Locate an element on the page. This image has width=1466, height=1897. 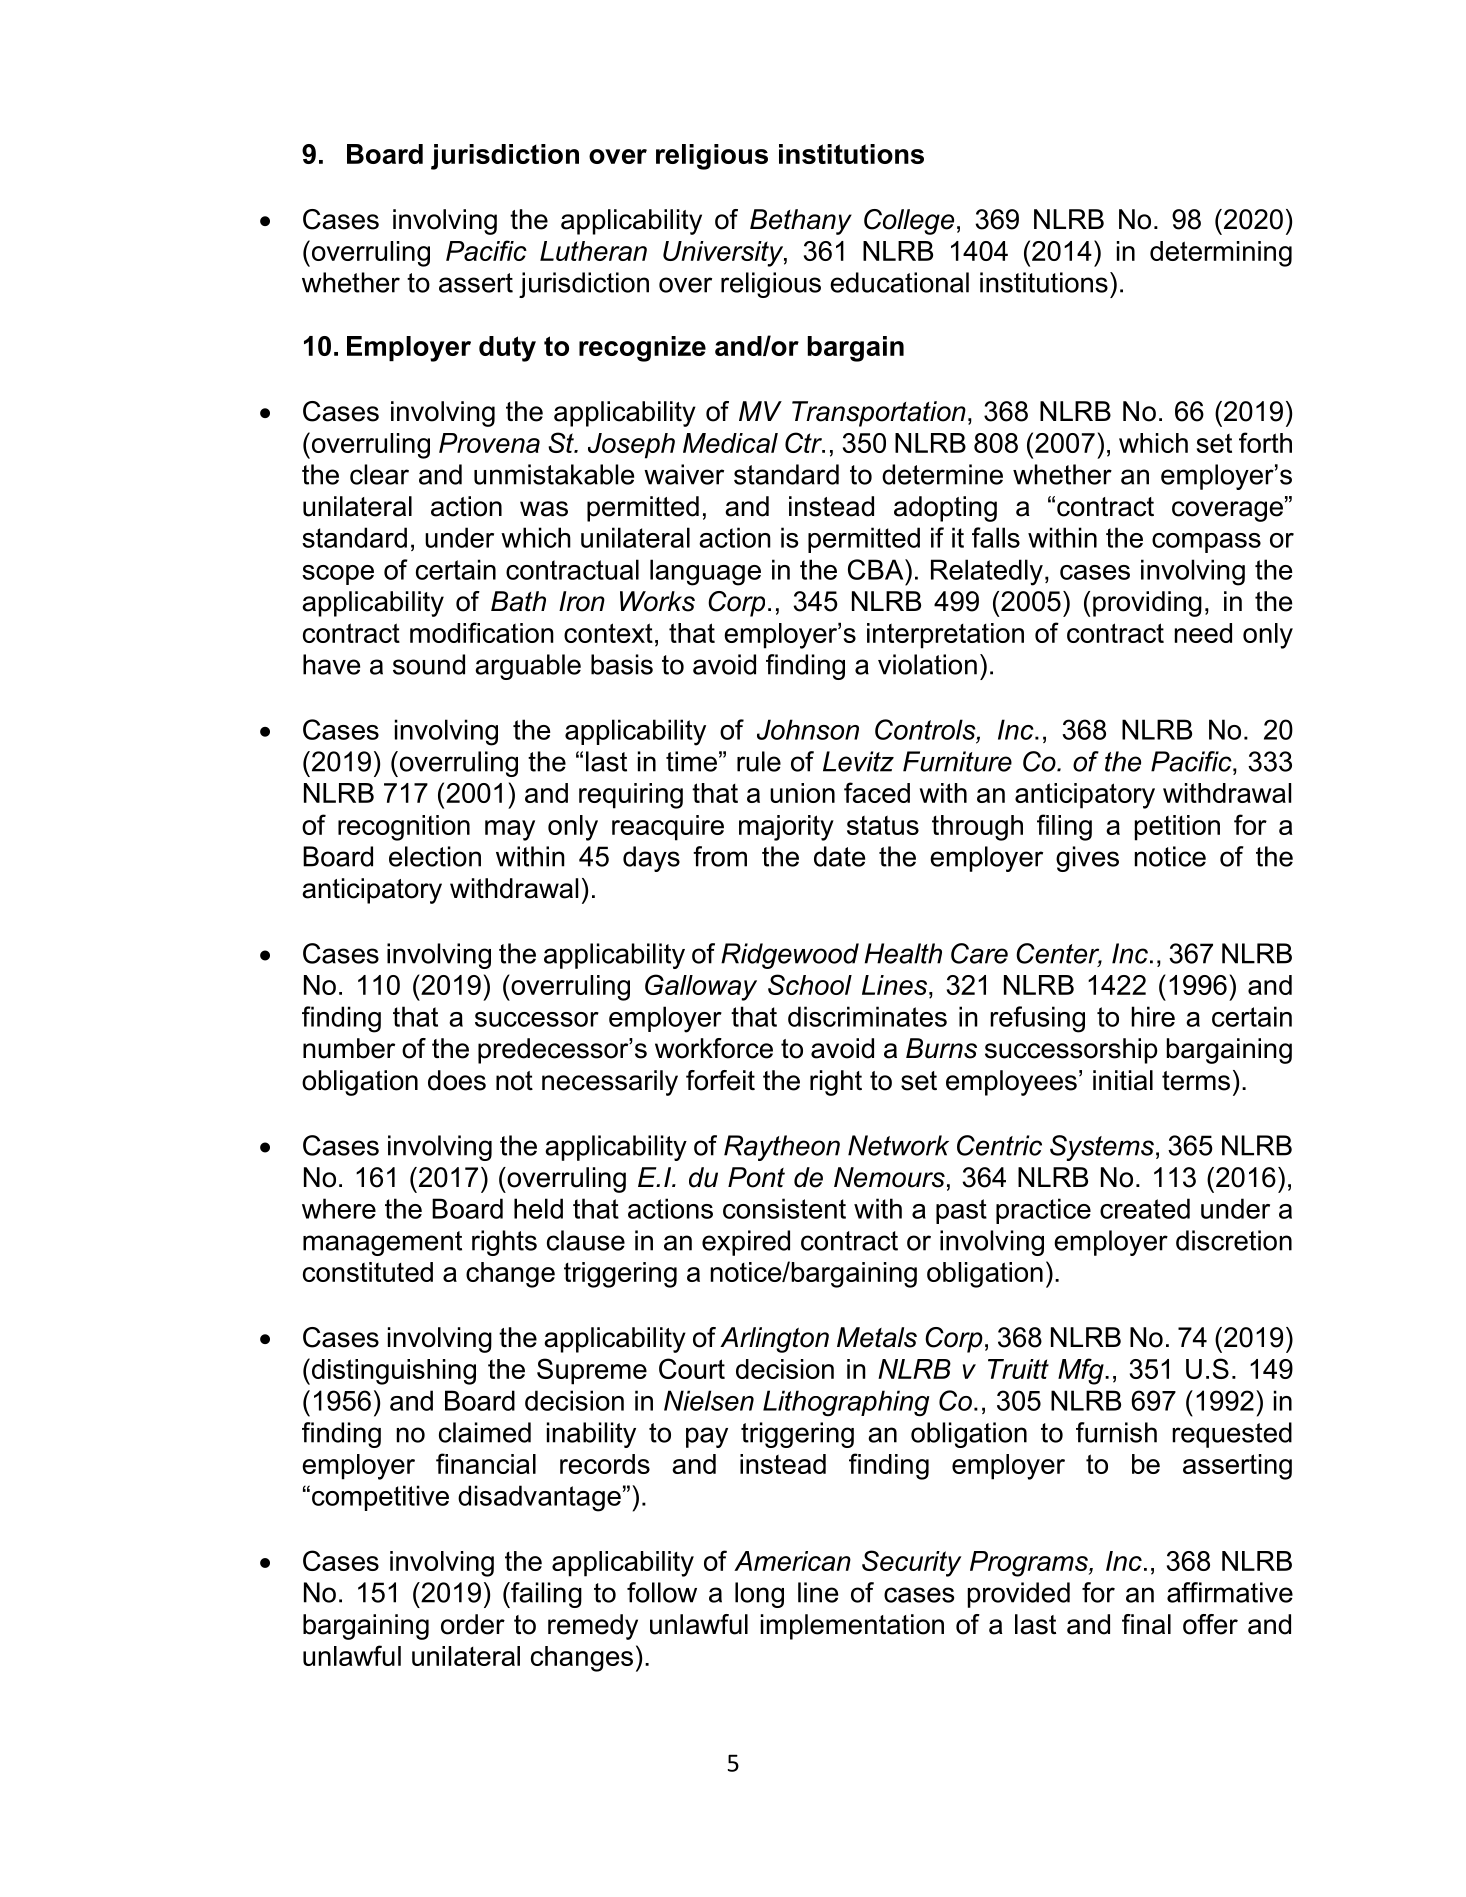
Bethany is located at coordinates (801, 222).
